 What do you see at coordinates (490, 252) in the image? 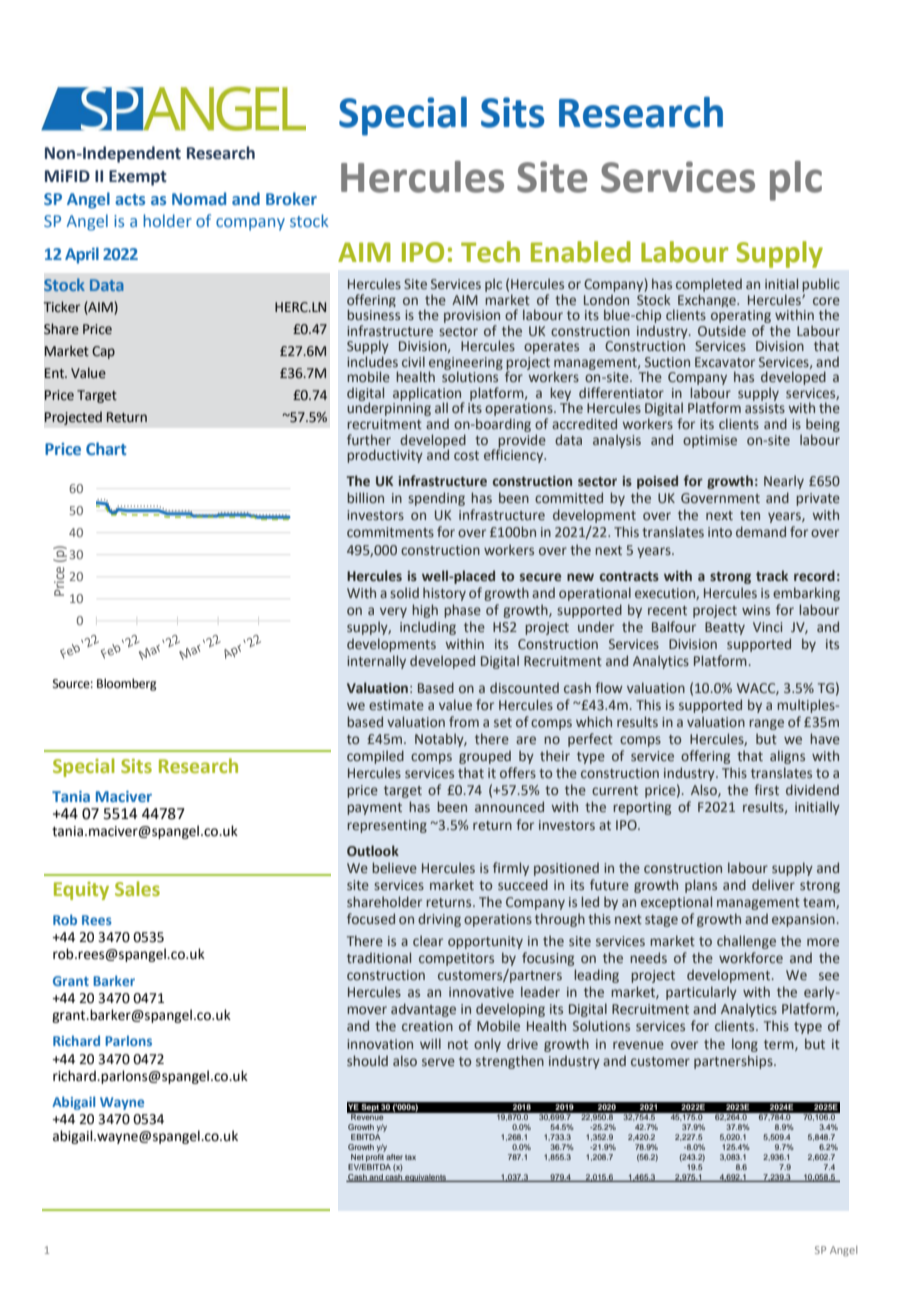
I see `Tech` at bounding box center [490, 252].
